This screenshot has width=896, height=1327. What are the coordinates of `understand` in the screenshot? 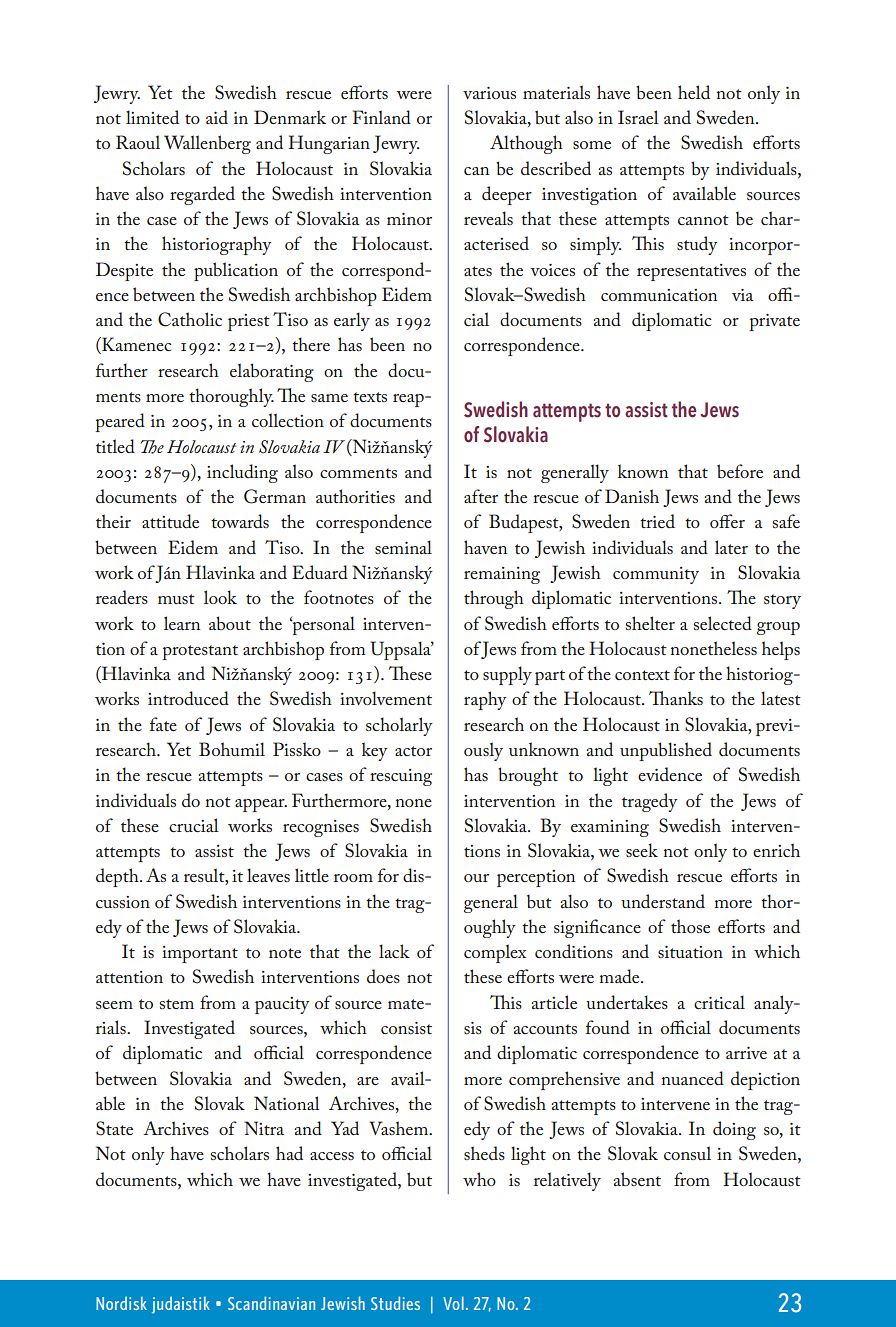 It's located at (663, 901).
